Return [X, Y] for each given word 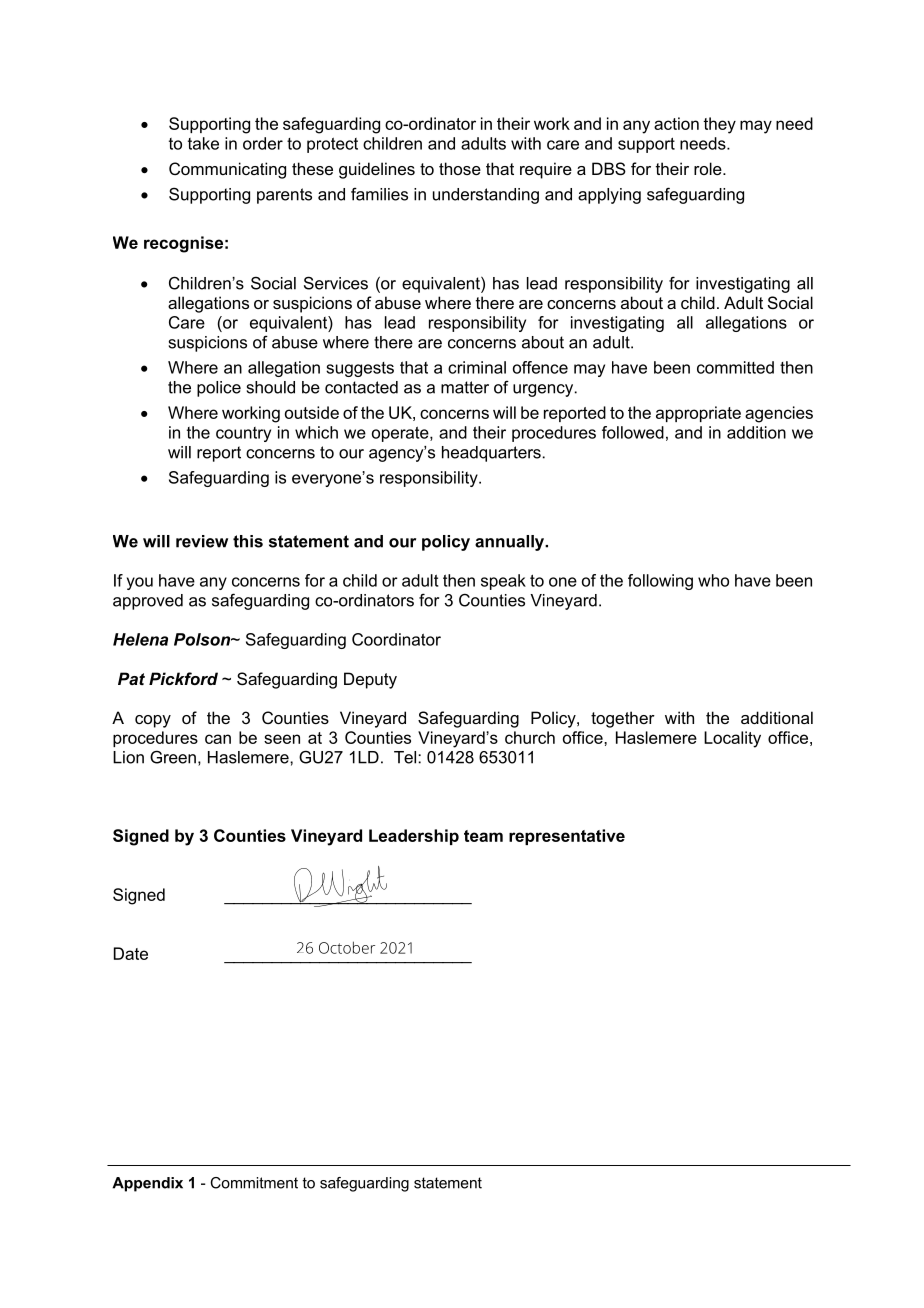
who [713, 580]
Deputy [370, 680]
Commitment [254, 1183]
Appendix [147, 1184]
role [709, 168]
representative [567, 837]
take [203, 143]
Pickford [183, 678]
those [460, 168]
